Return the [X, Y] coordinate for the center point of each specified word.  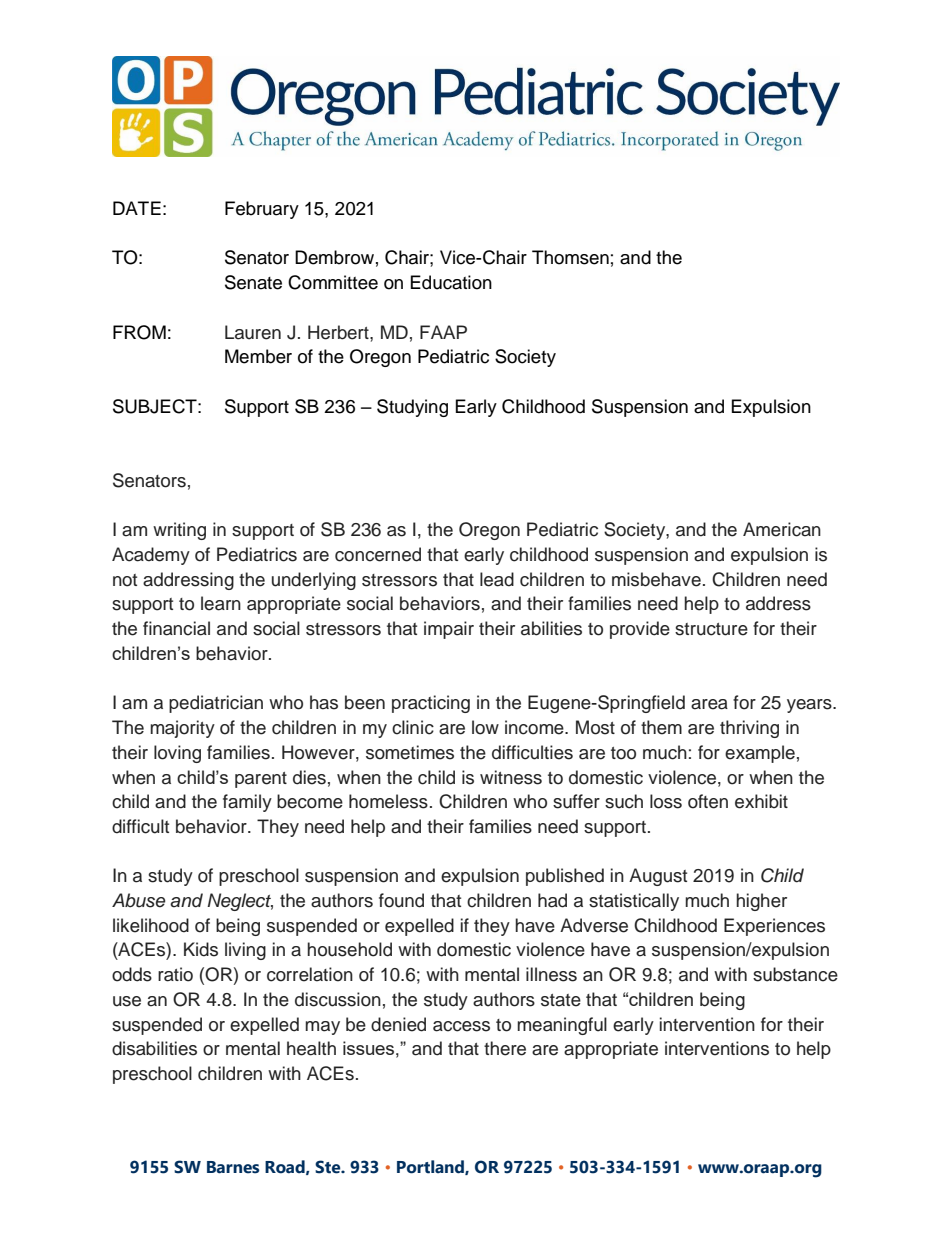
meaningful [562, 1026]
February [262, 210]
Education [451, 282]
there [505, 1048]
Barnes [233, 1167]
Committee [333, 282]
